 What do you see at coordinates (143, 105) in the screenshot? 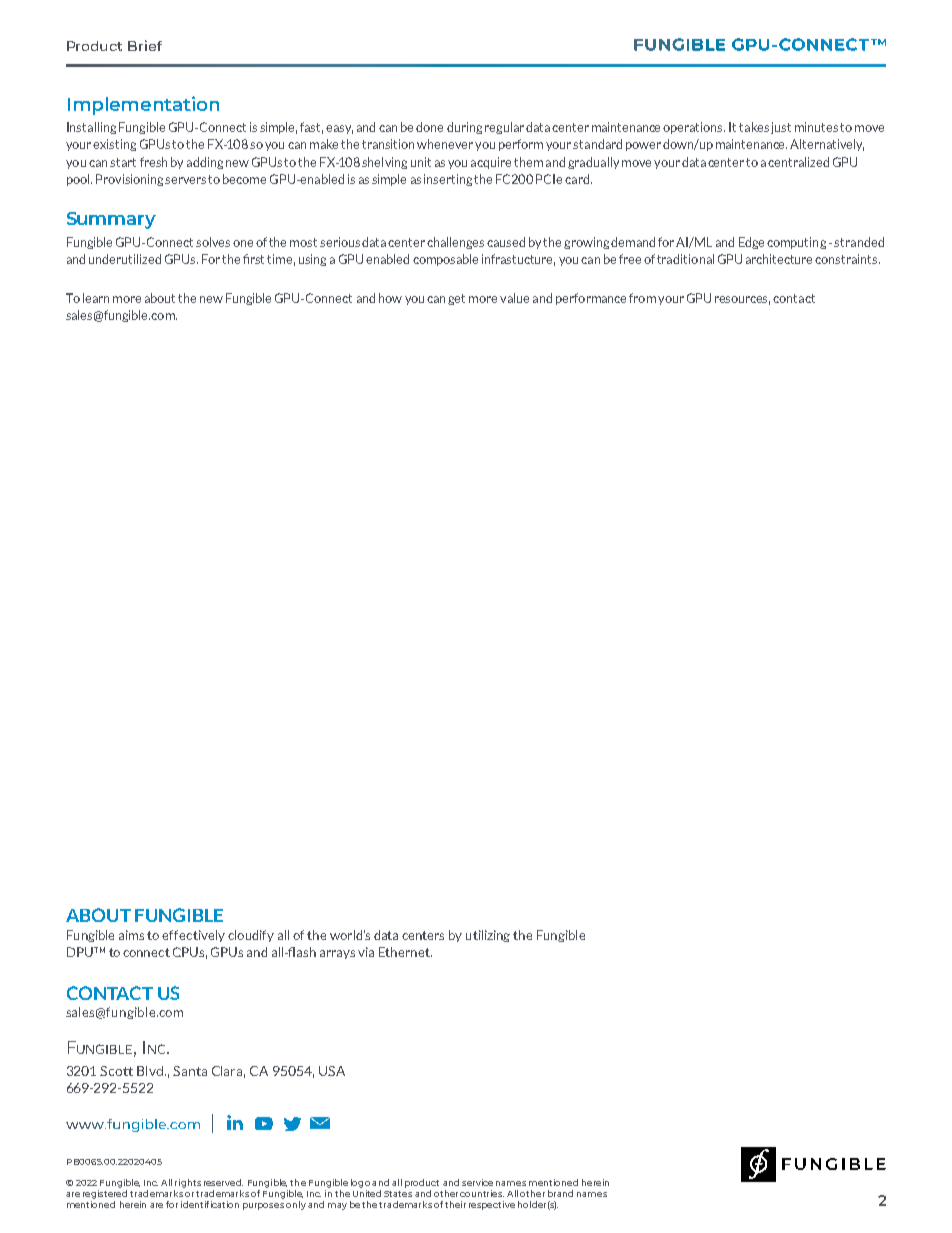
I see `Implementation` at bounding box center [143, 105].
